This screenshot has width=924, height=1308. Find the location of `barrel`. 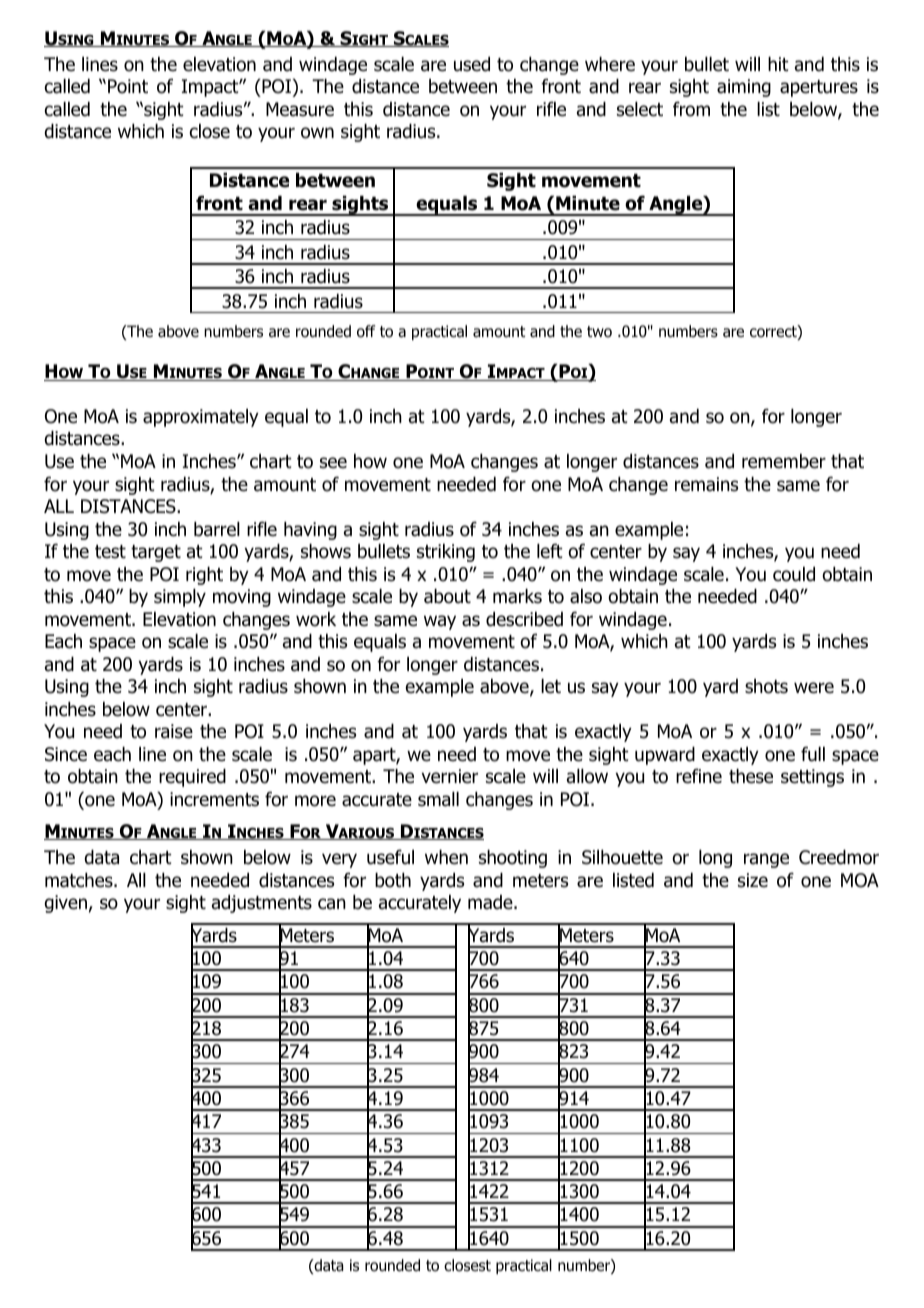

barrel is located at coordinates (217, 529).
